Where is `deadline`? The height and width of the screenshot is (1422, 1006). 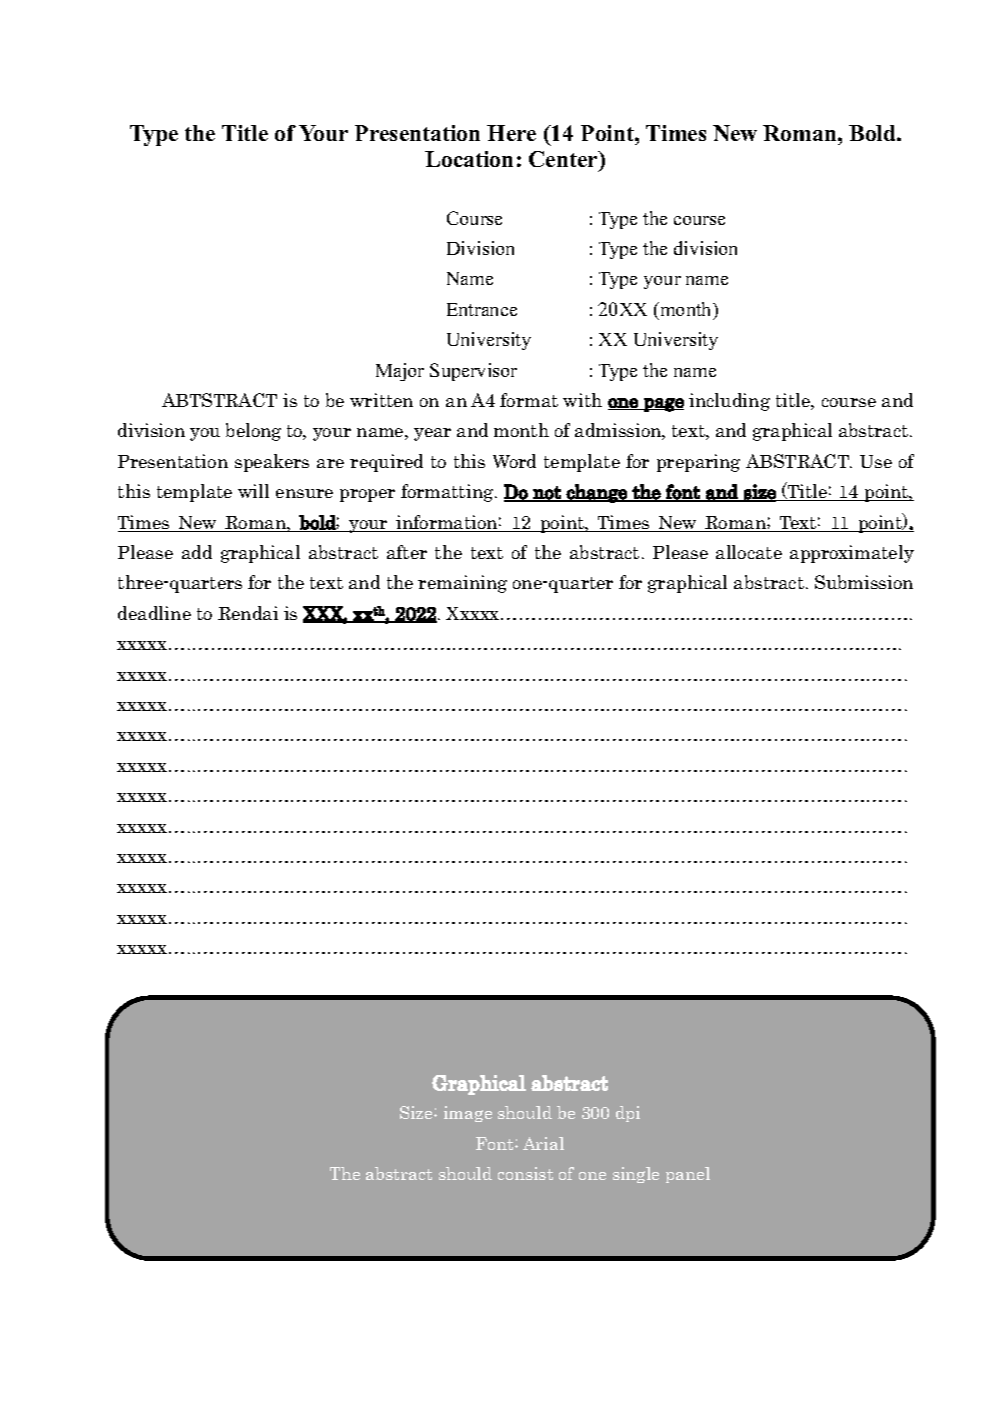 deadline is located at coordinates (154, 613).
